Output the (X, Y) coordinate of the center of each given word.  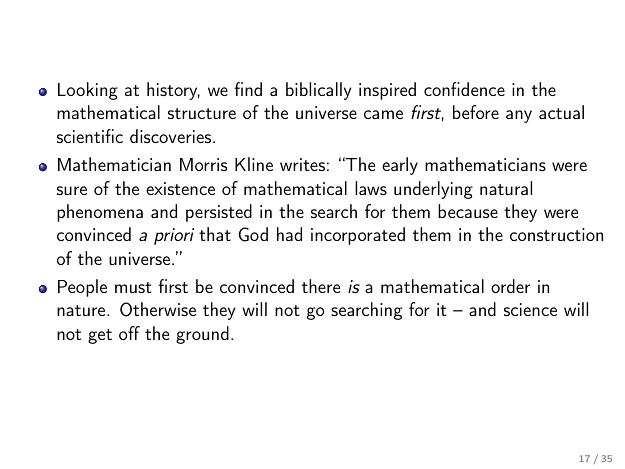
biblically (318, 91)
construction (556, 234)
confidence (464, 89)
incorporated (358, 236)
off (129, 333)
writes (302, 164)
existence (180, 188)
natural (506, 188)
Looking (88, 91)
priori (174, 236)
